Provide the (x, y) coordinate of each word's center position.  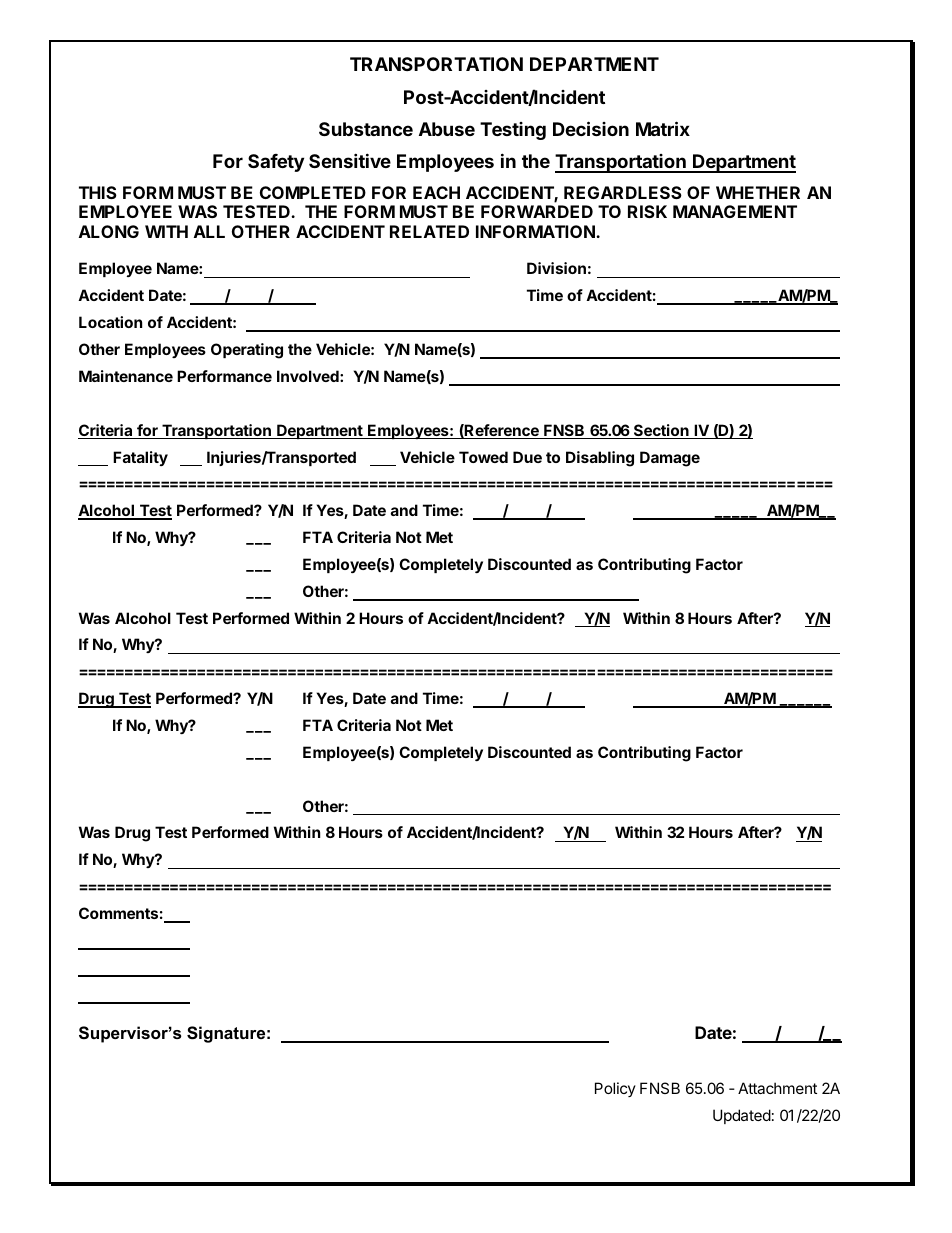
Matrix (663, 128)
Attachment (777, 1088)
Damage (670, 459)
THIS (98, 192)
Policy (615, 1089)
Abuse (447, 129)
